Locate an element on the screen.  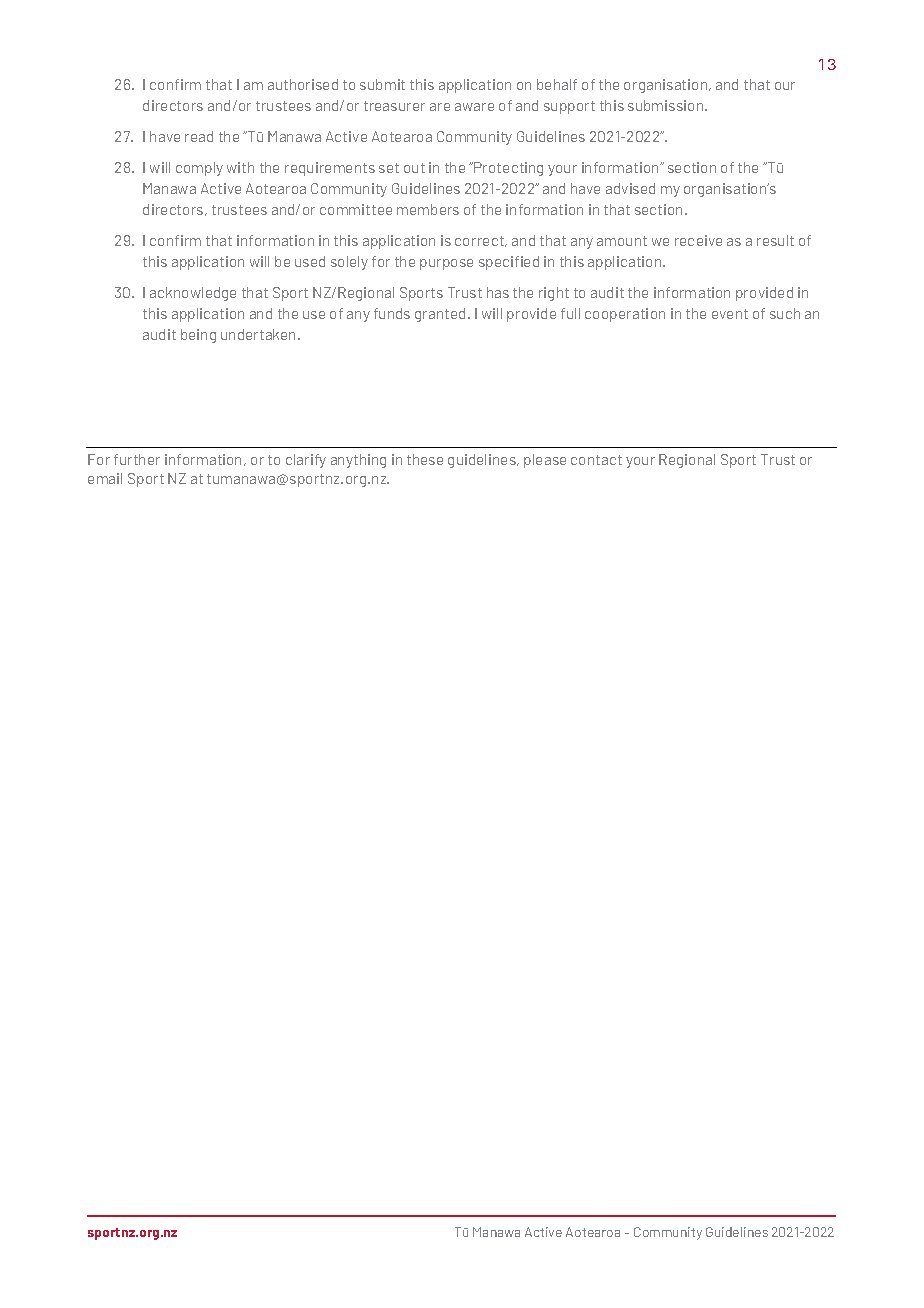
authorised is located at coordinates (303, 84).
